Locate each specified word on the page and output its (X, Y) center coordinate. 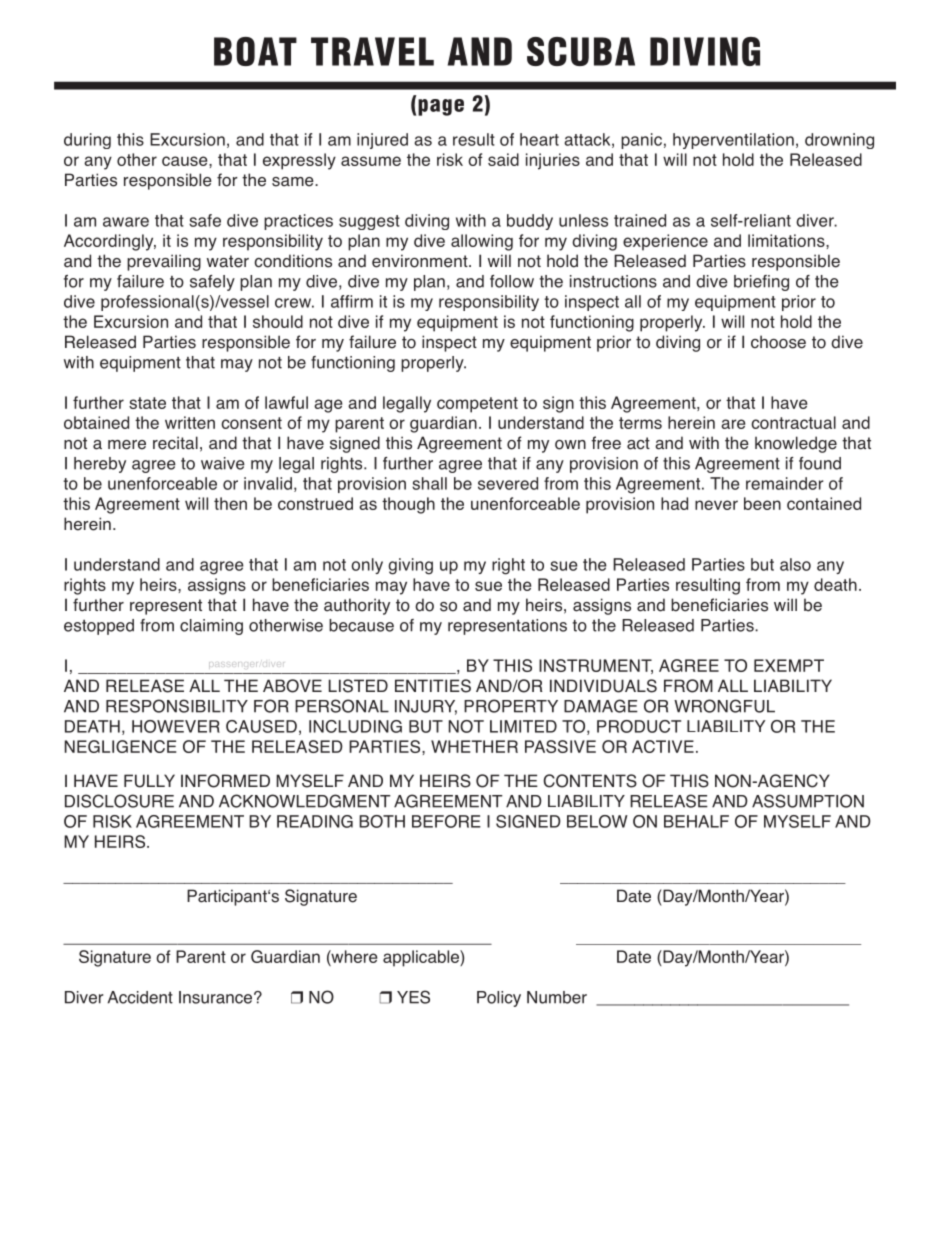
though (408, 505)
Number (557, 997)
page (441, 107)
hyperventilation (733, 141)
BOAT (255, 51)
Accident (140, 997)
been (762, 503)
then (230, 503)
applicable (422, 958)
